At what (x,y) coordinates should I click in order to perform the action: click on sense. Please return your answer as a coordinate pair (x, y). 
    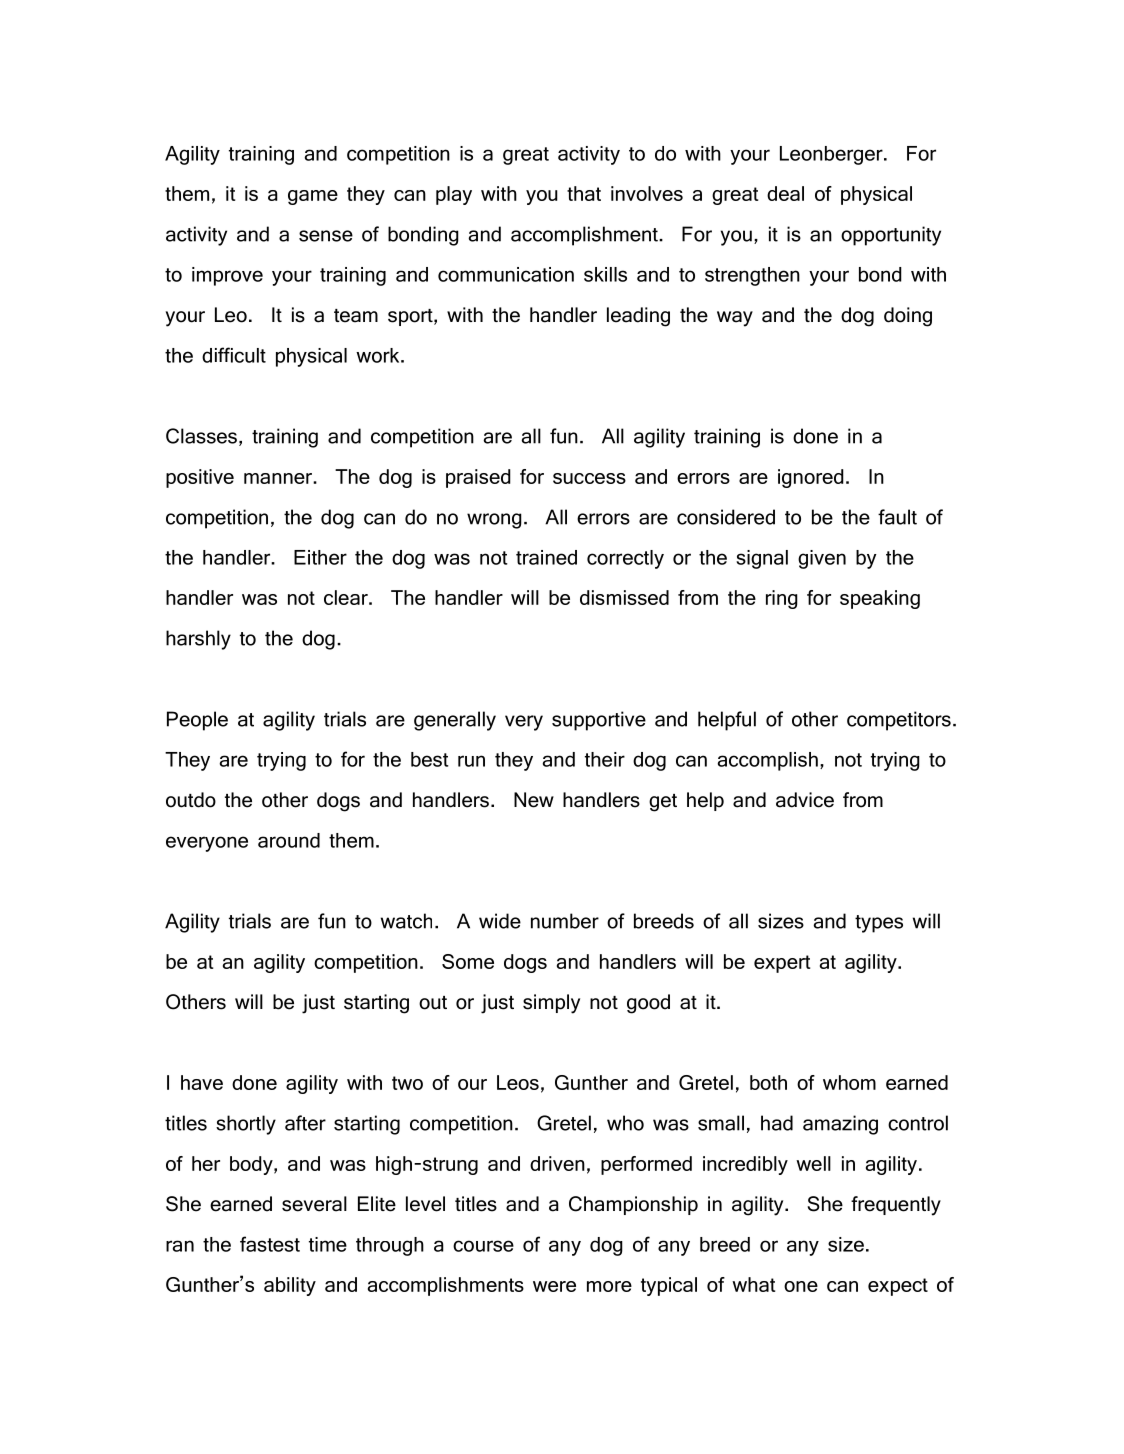
    Looking at the image, I should click on (326, 236).
